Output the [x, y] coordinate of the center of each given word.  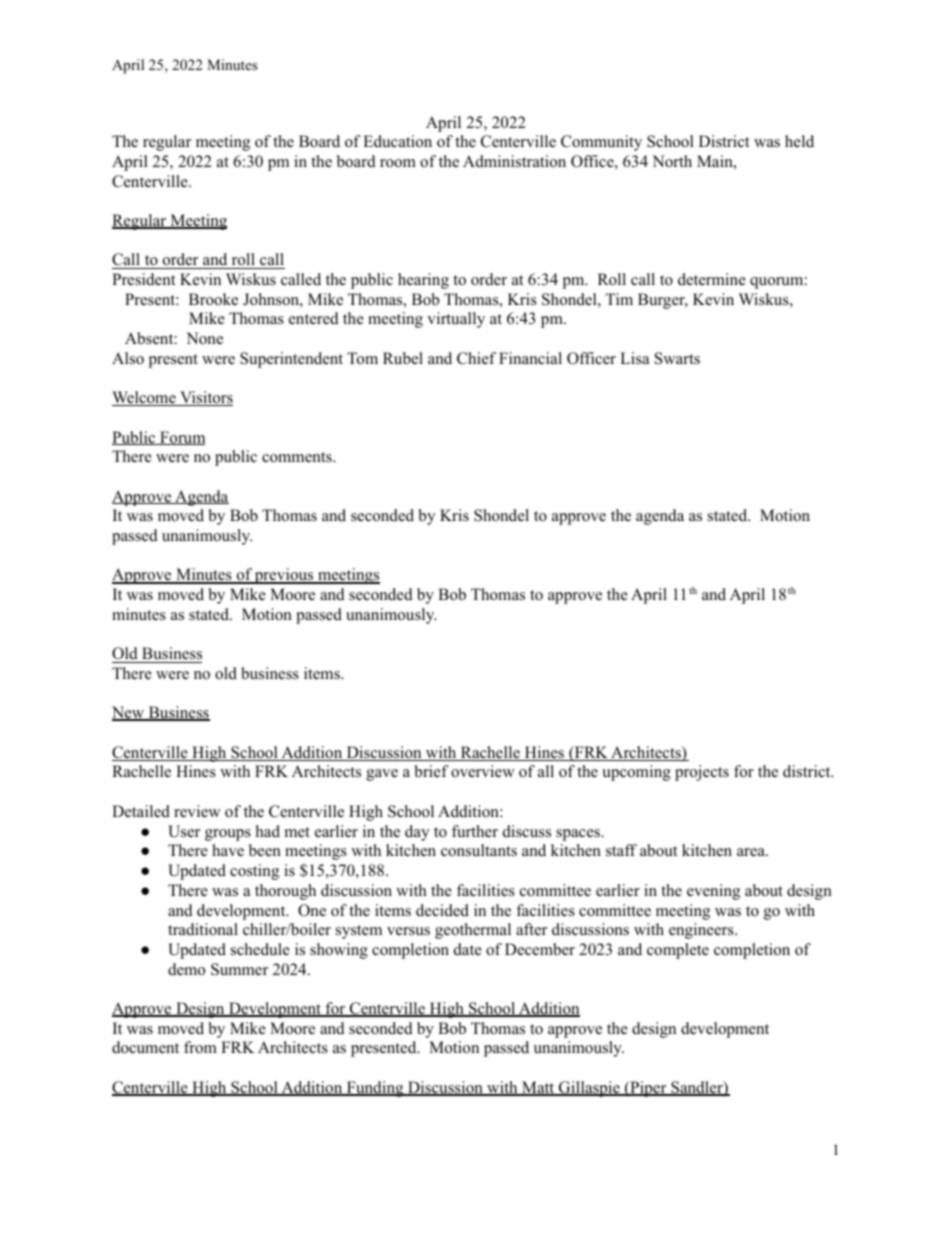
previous [284, 576]
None [204, 338]
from [200, 1047]
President [143, 279]
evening [713, 892]
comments [298, 457]
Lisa [634, 358]
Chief [476, 358]
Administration [514, 161]
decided [442, 910]
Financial [530, 358]
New [129, 713]
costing [254, 872]
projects [702, 773]
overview [483, 771]
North [672, 161]
